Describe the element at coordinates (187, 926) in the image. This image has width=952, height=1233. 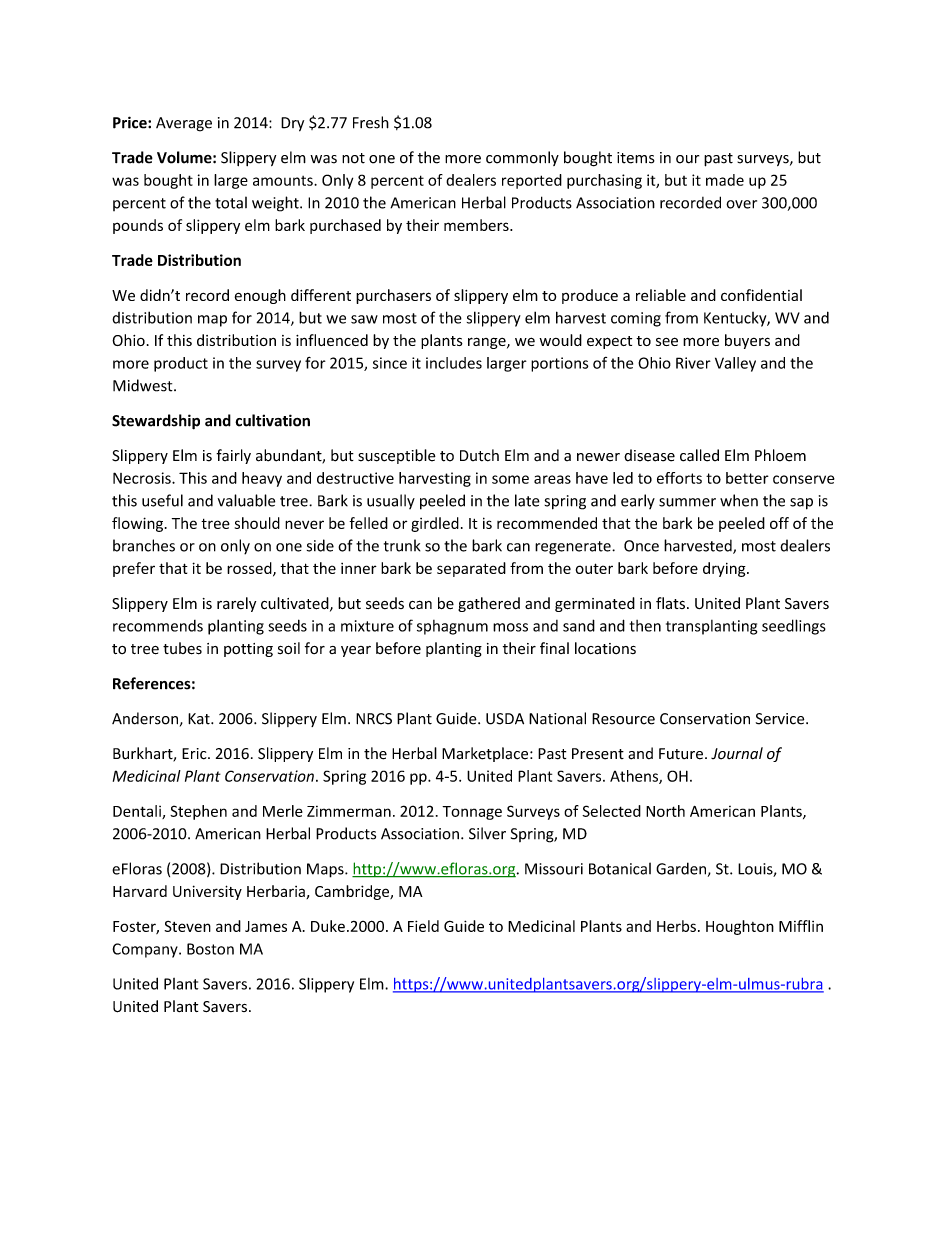
I see `Steven` at that location.
